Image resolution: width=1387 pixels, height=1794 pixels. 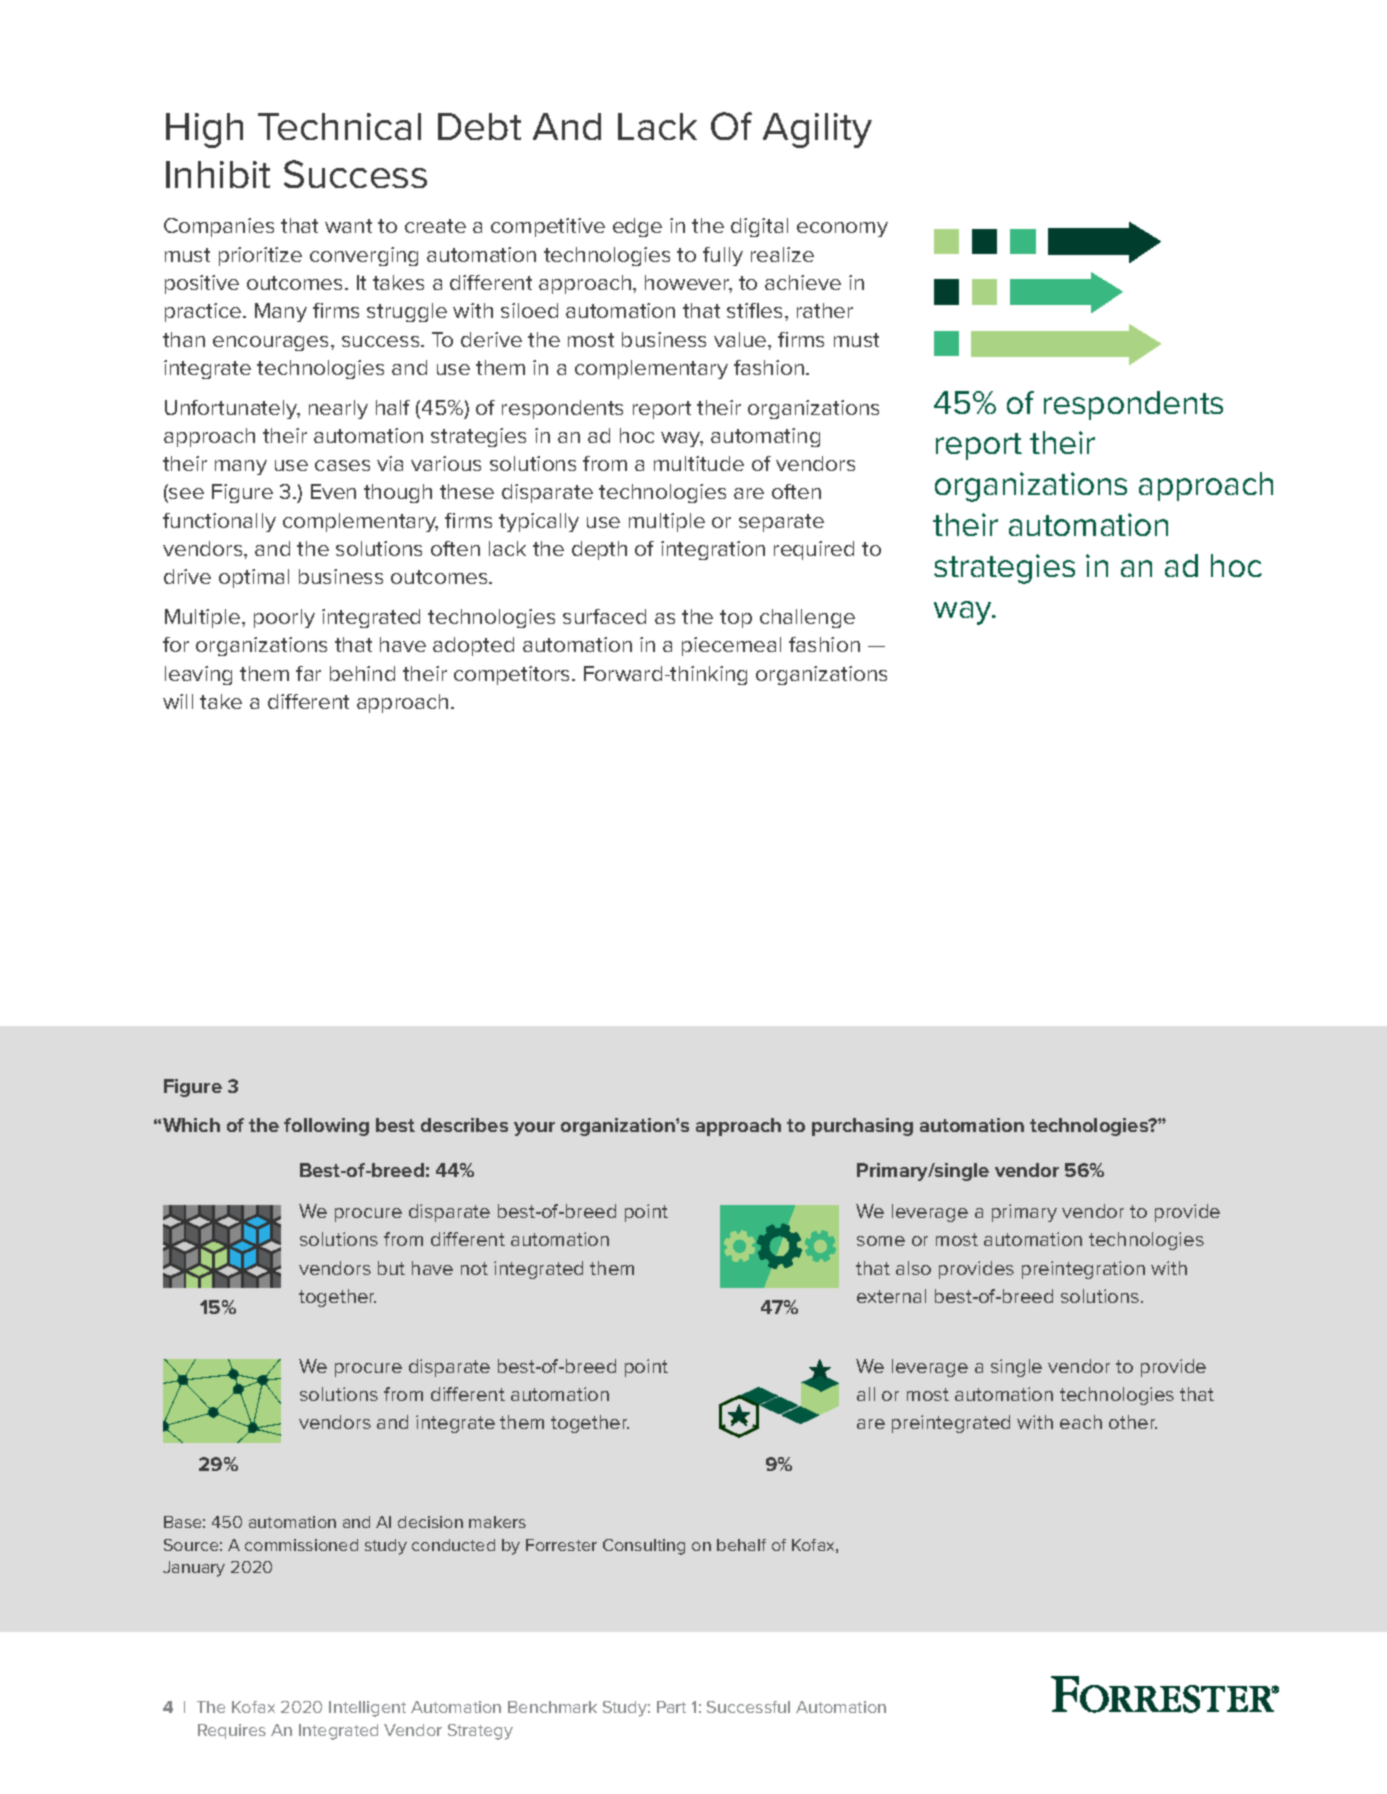 I want to click on economy, so click(x=842, y=229).
